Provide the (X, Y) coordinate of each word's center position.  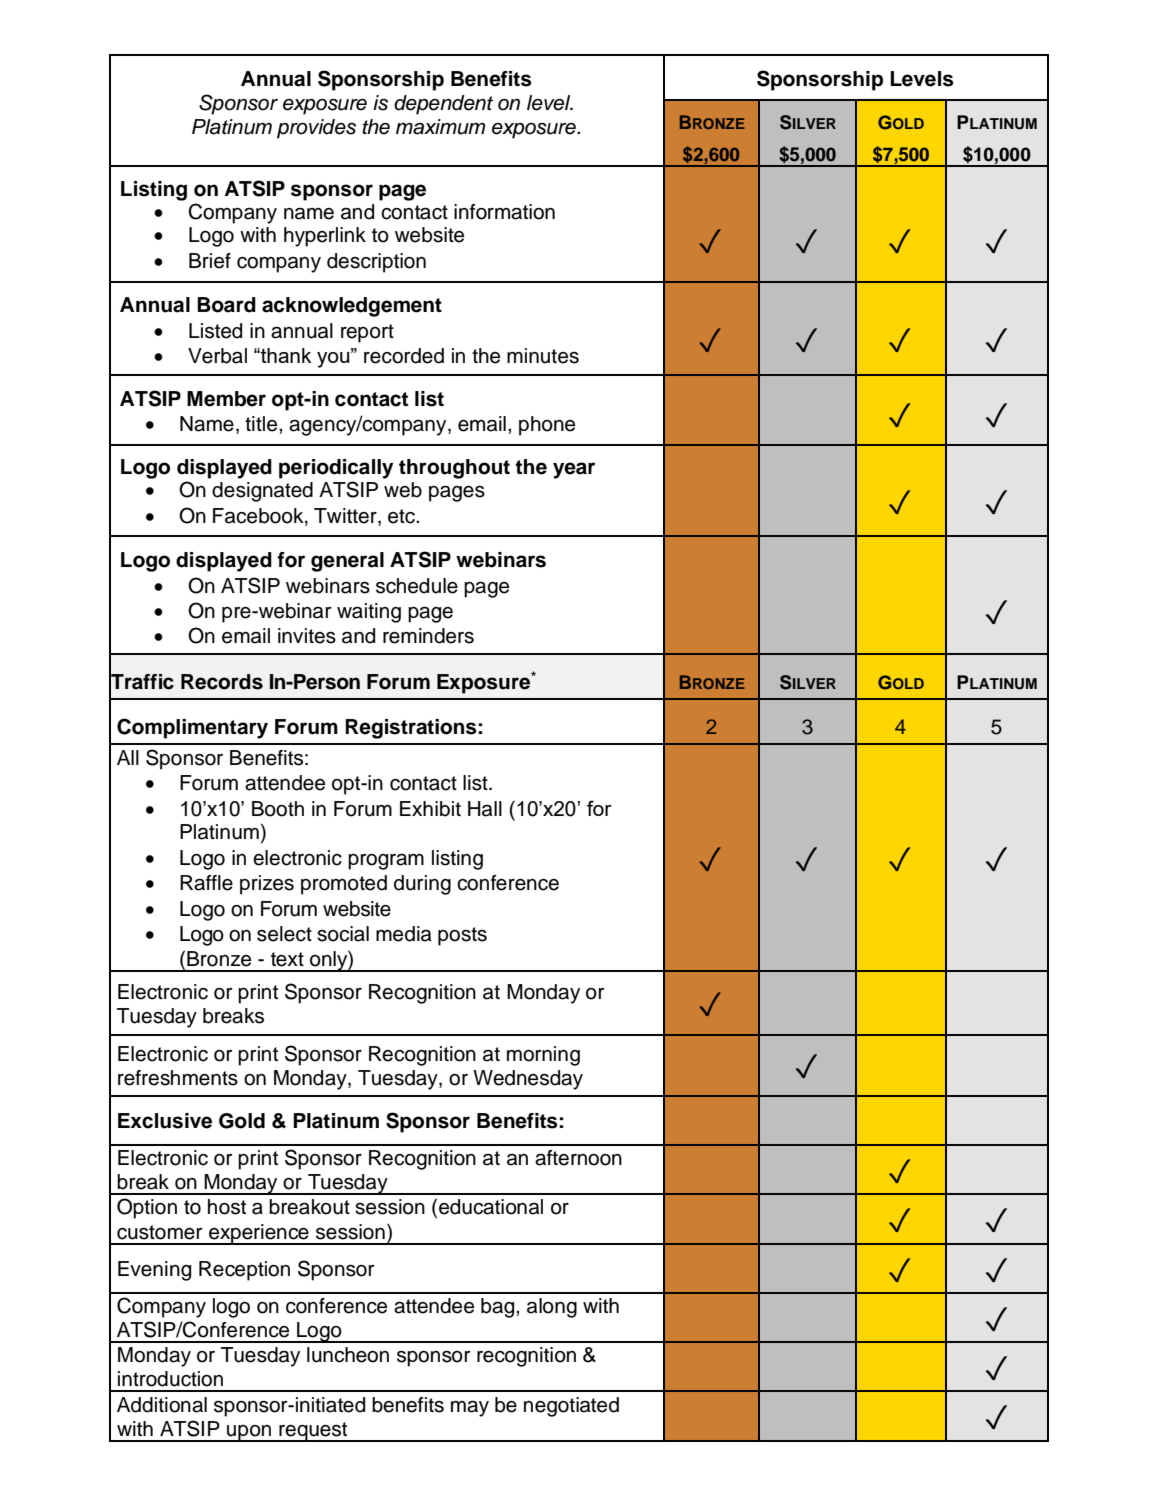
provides (316, 129)
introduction (170, 1379)
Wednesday (528, 1080)
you (334, 359)
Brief (210, 261)
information (504, 212)
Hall (485, 809)
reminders (428, 636)
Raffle (206, 883)
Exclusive (165, 1121)
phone (547, 426)
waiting (369, 613)
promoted (344, 885)
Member (226, 399)
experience (259, 1234)
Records (222, 682)
